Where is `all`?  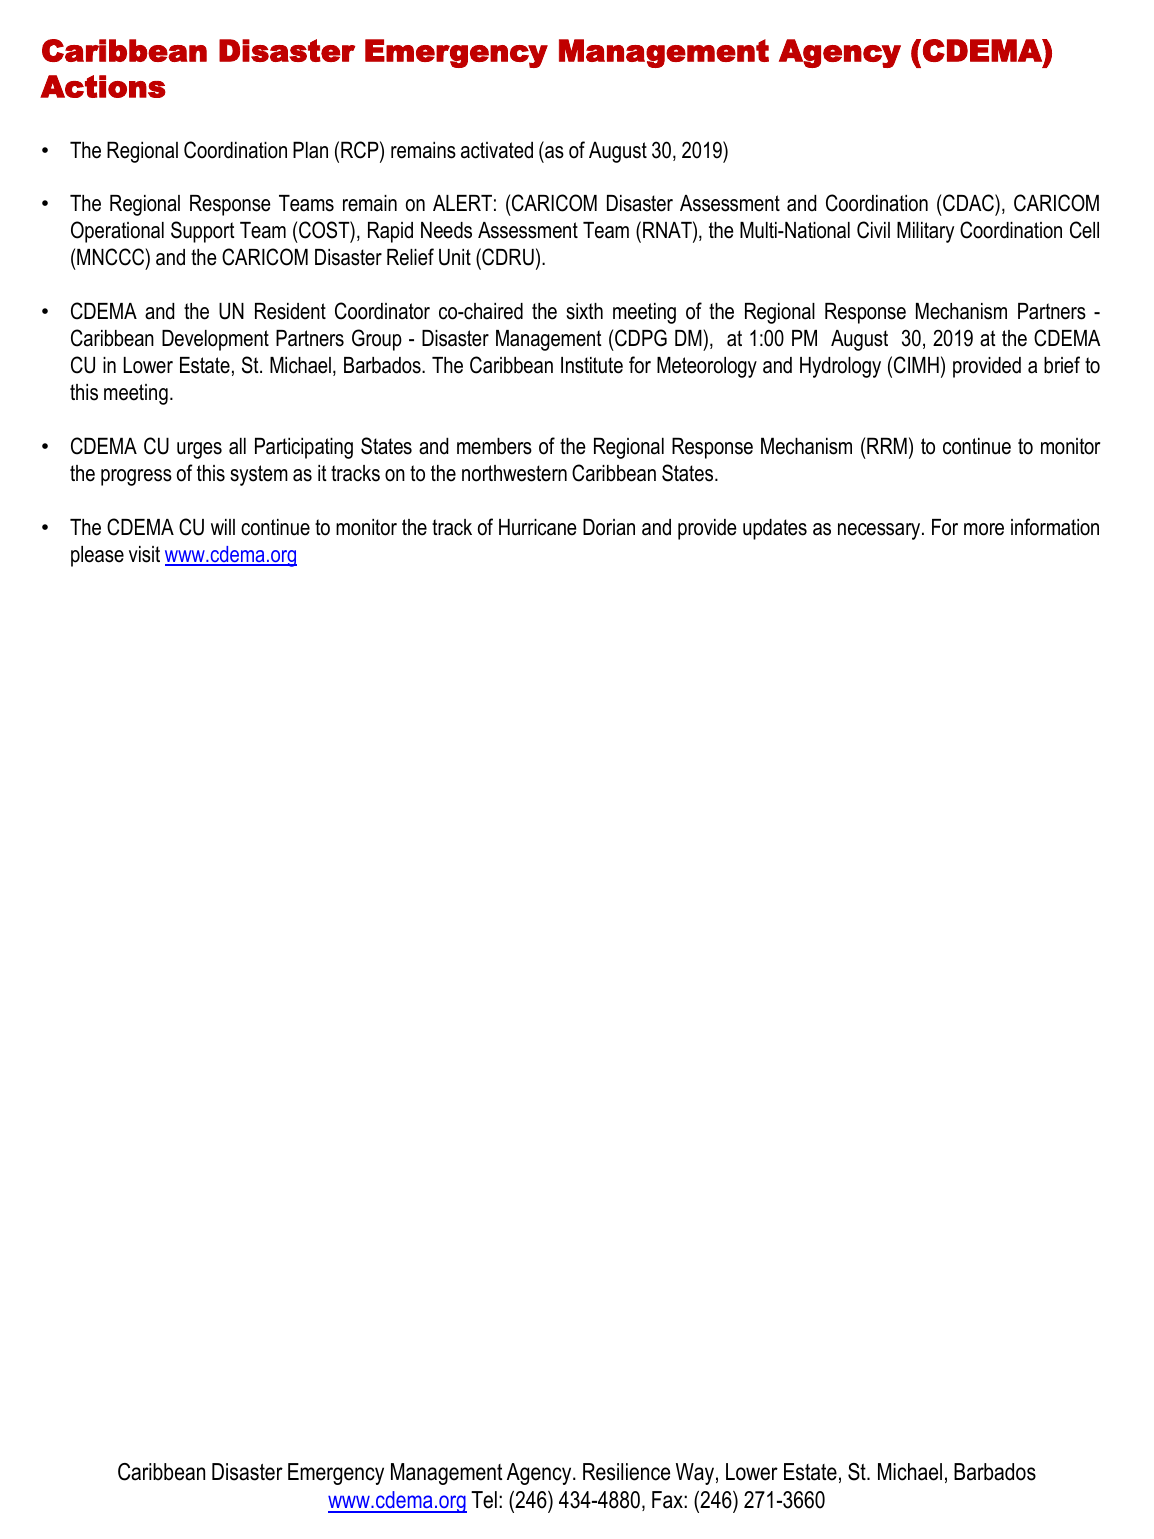
all is located at coordinates (237, 446).
